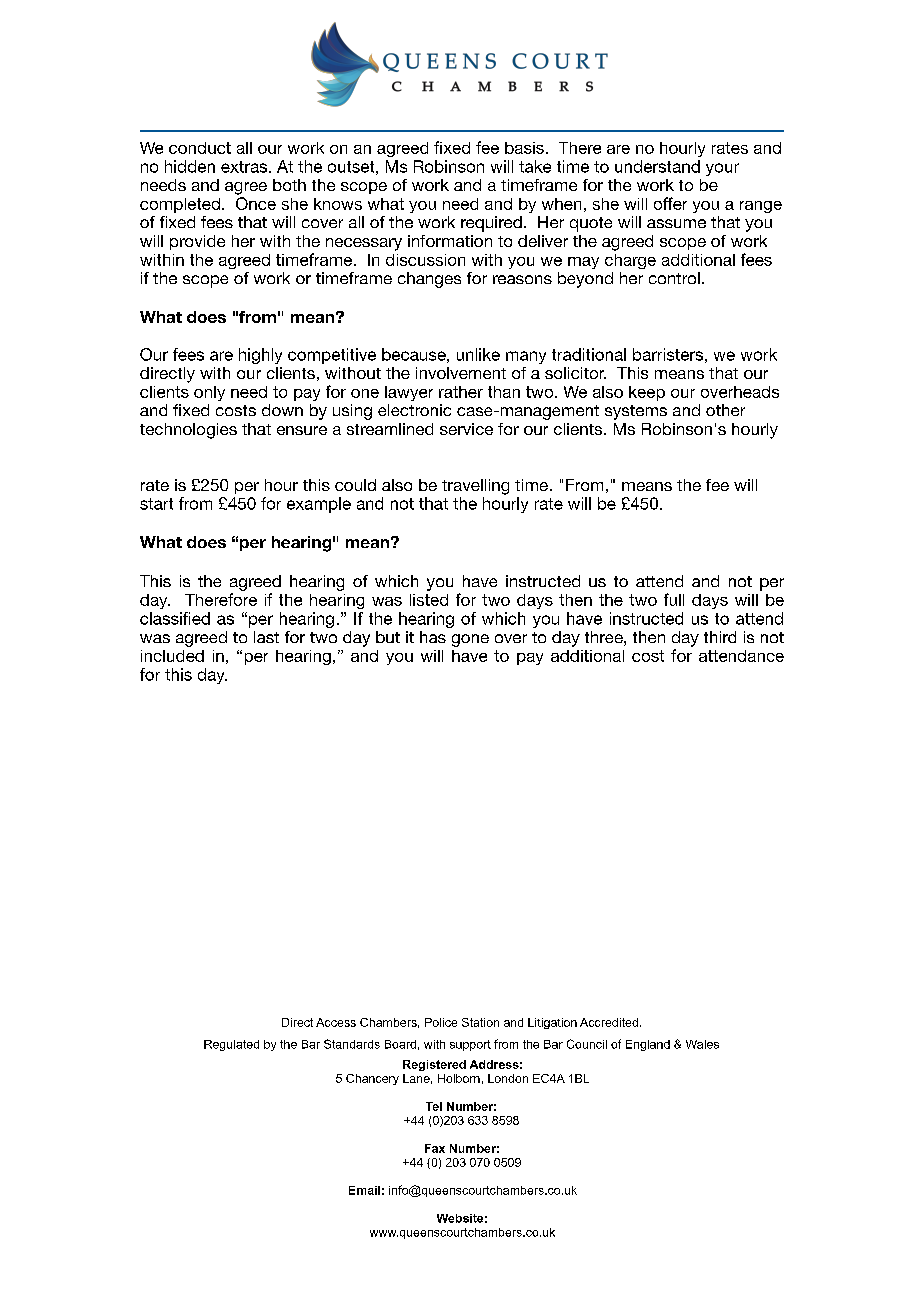 Image resolution: width=924 pixels, height=1308 pixels. Describe the element at coordinates (466, 429) in the image. I see `service` at that location.
